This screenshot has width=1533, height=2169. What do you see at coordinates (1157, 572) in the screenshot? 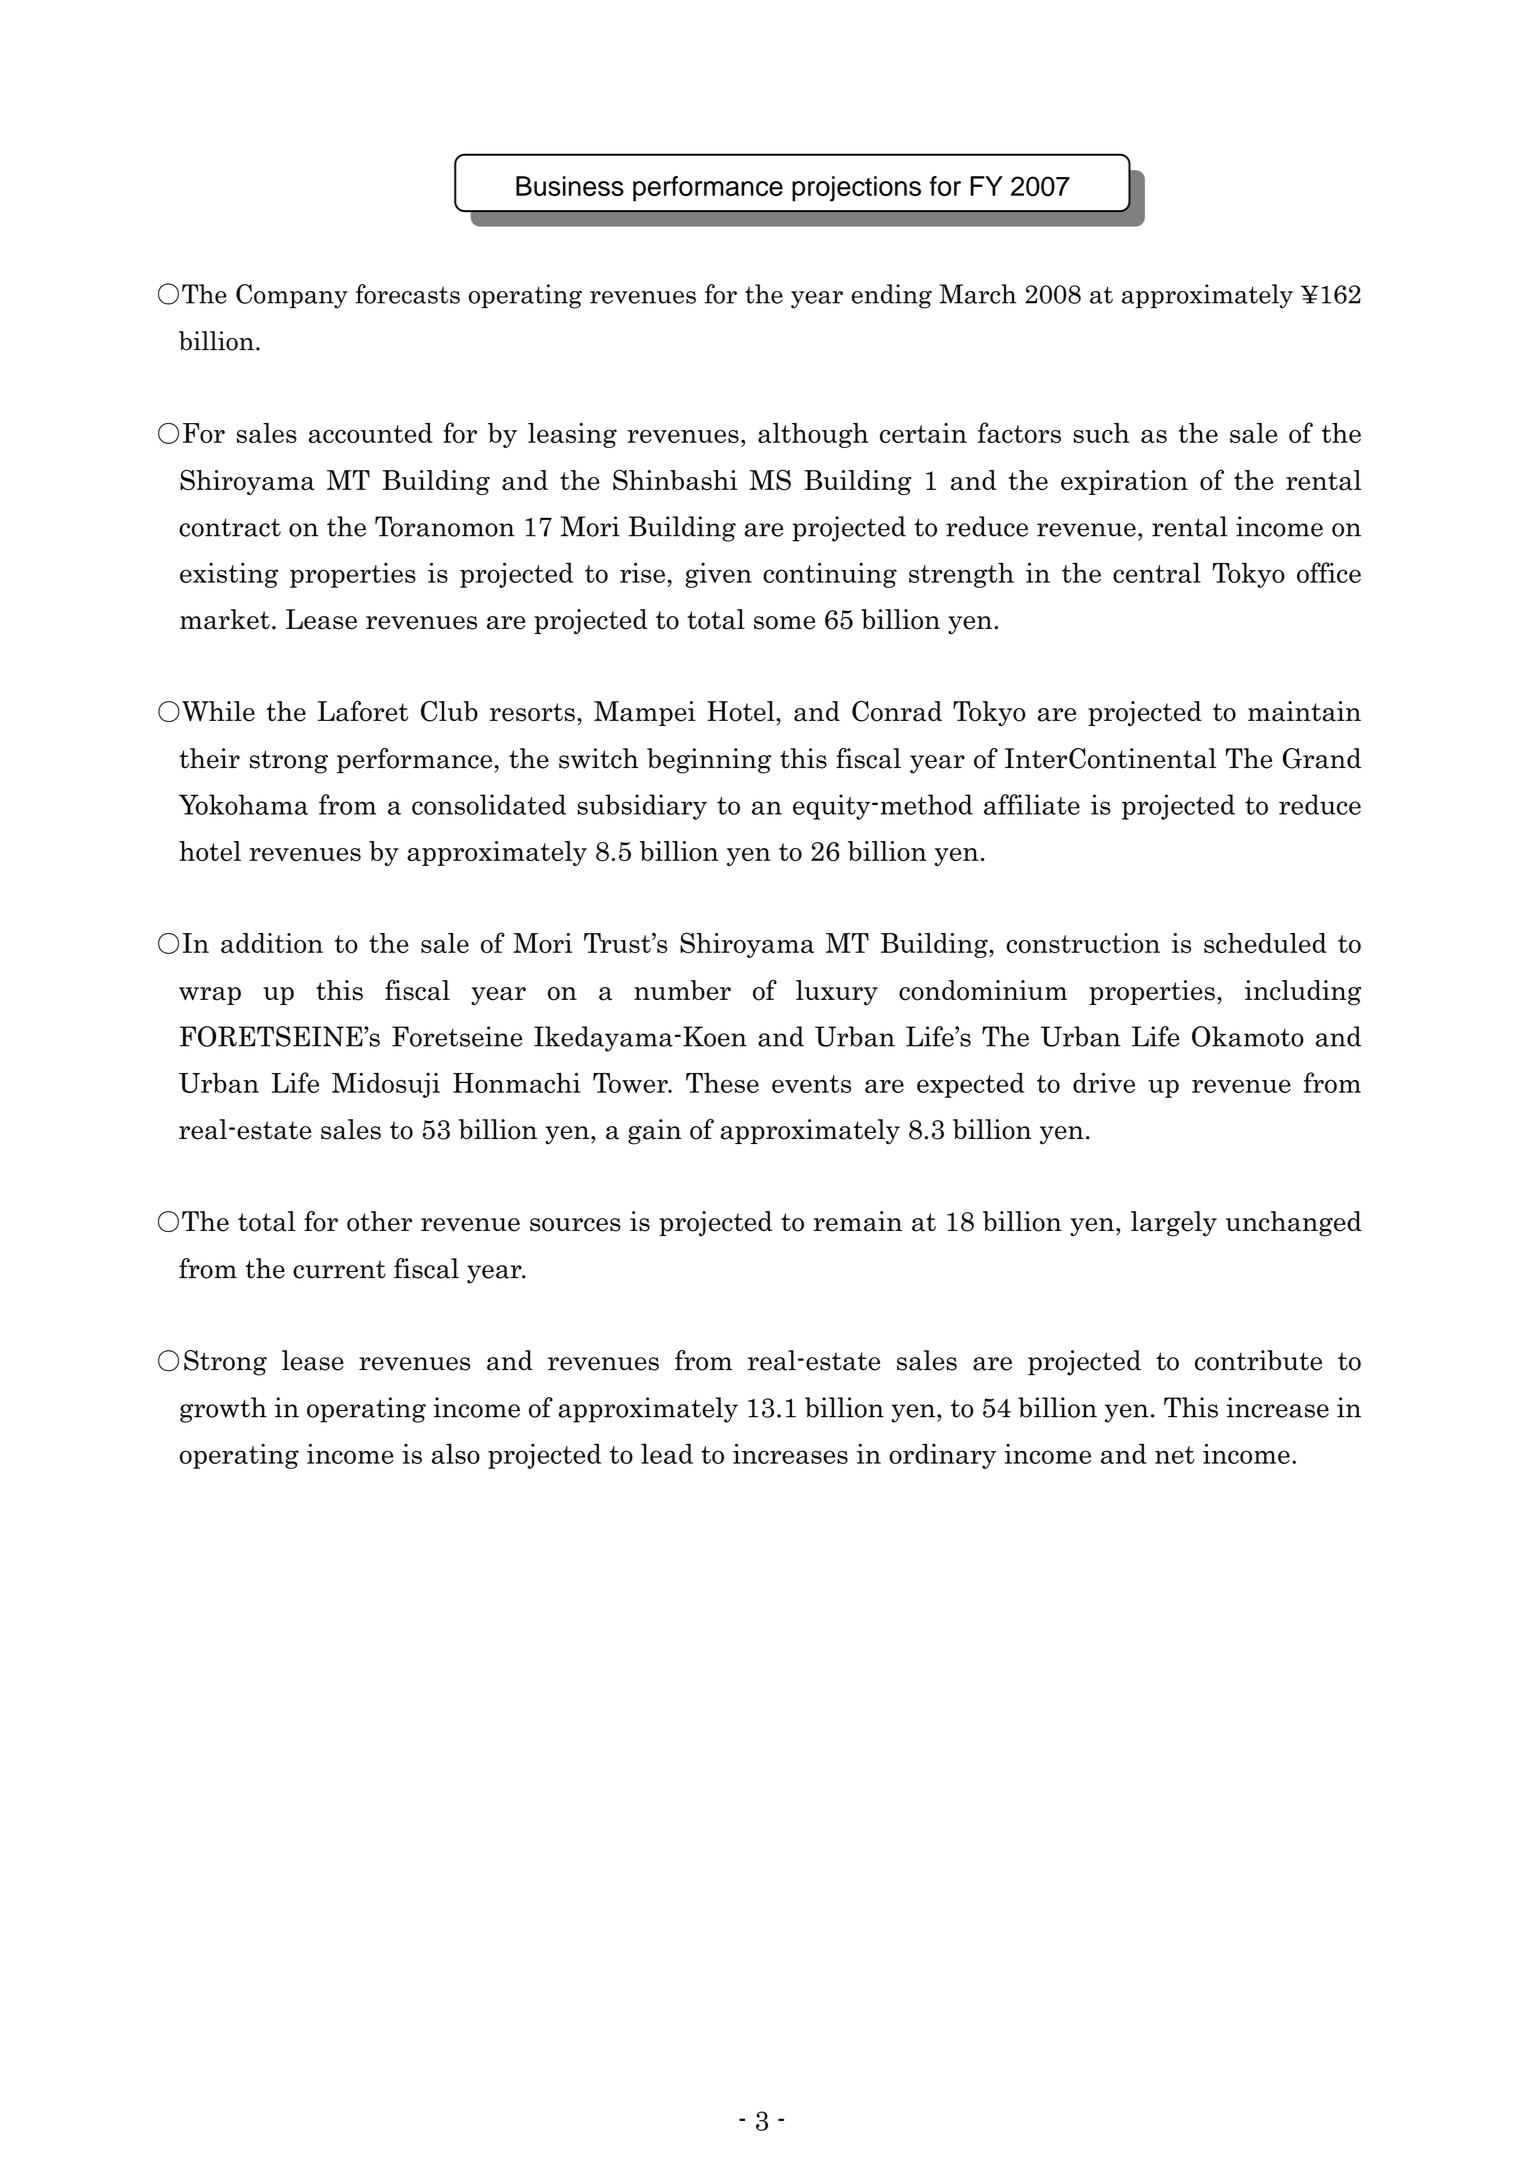
I see `central` at bounding box center [1157, 572].
